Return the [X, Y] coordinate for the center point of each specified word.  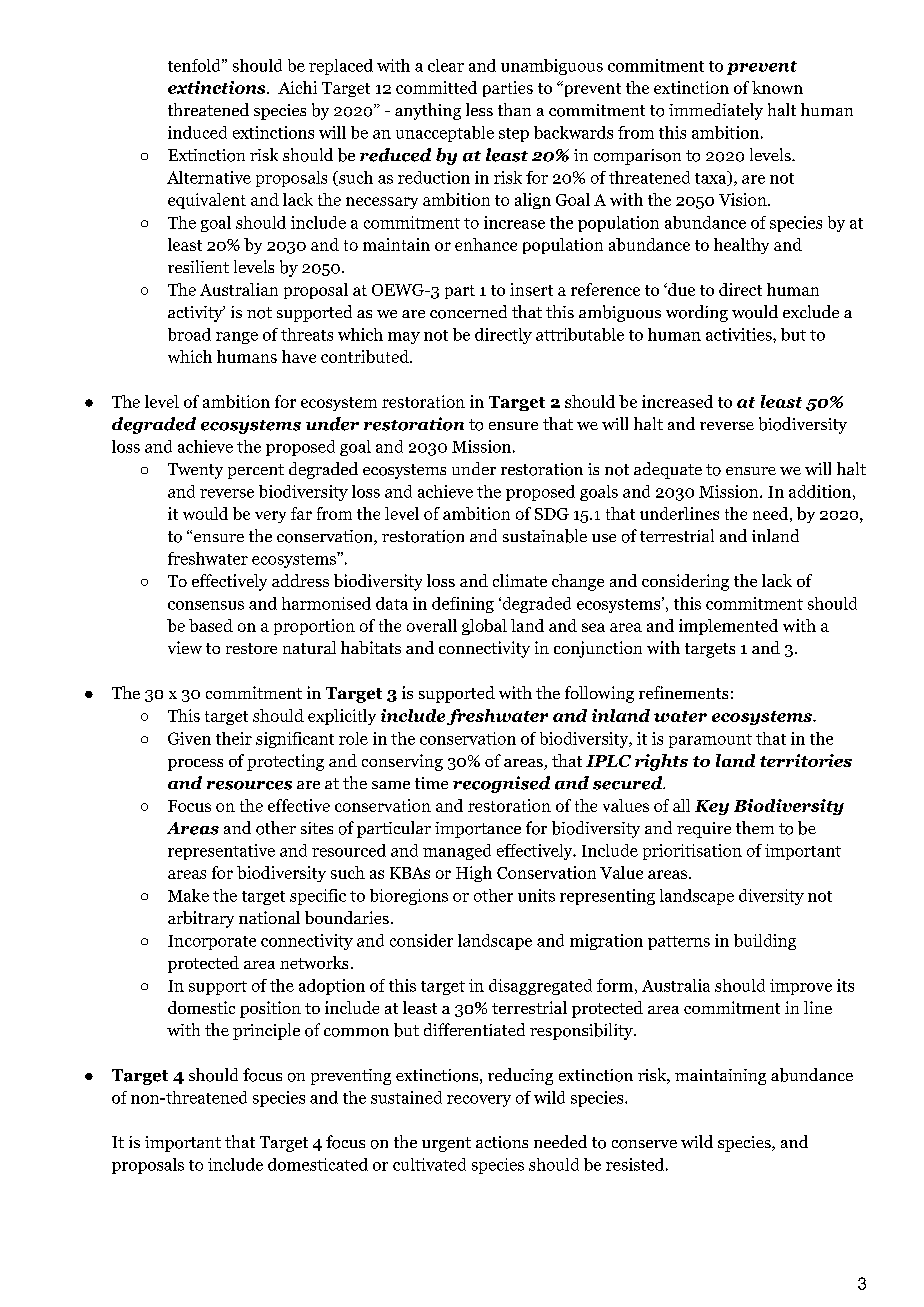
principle [266, 1031]
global [484, 627]
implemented [728, 627]
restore [251, 648]
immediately [716, 111]
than [514, 109]
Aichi [297, 87]
